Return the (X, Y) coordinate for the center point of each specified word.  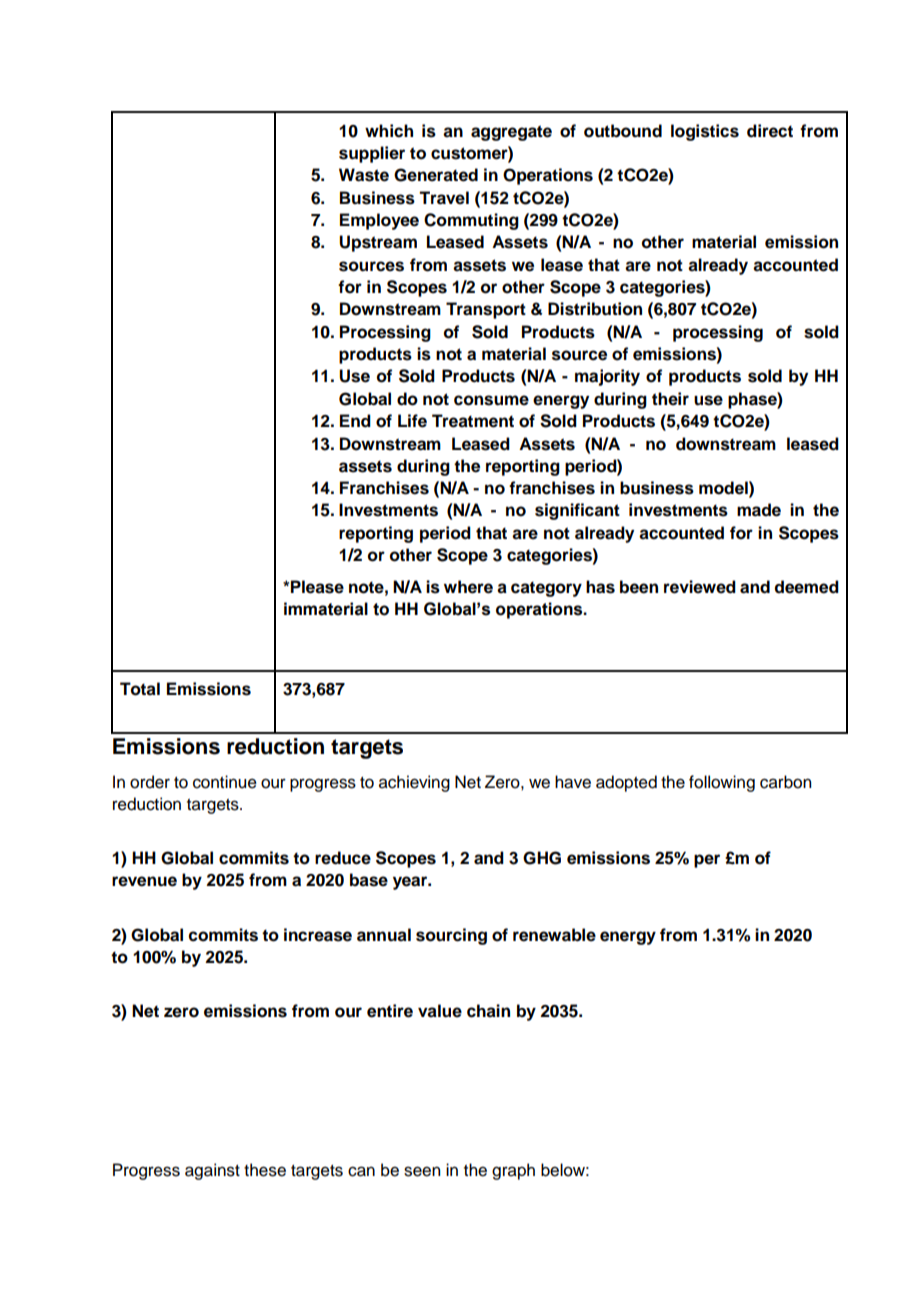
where (468, 587)
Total (140, 689)
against (212, 1171)
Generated (436, 175)
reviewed (700, 587)
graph (513, 1171)
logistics (705, 132)
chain (488, 1011)
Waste (364, 175)
